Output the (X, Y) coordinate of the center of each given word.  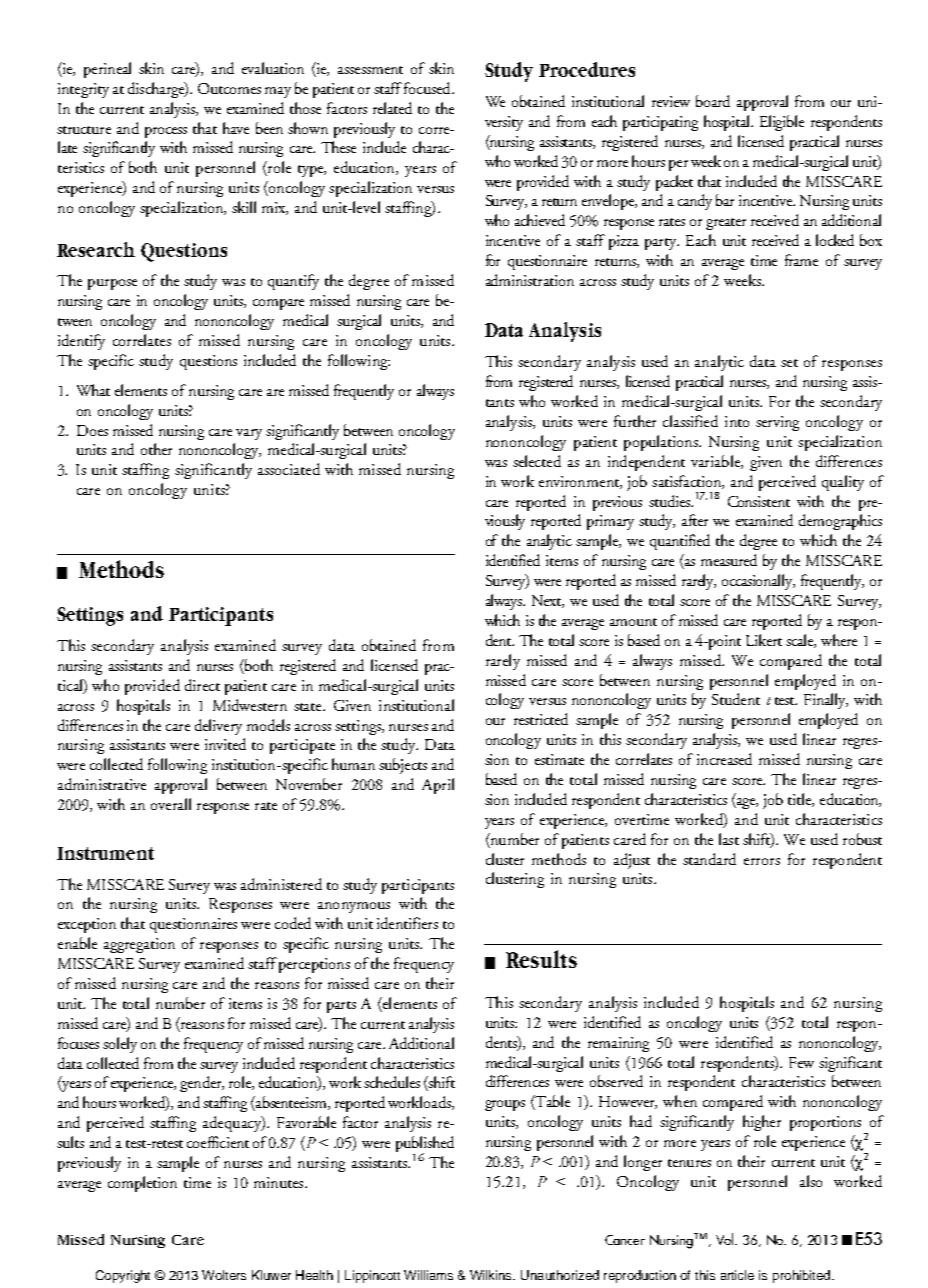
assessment (370, 70)
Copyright (123, 1276)
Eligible (782, 123)
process (166, 132)
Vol (726, 1239)
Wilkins (492, 1275)
